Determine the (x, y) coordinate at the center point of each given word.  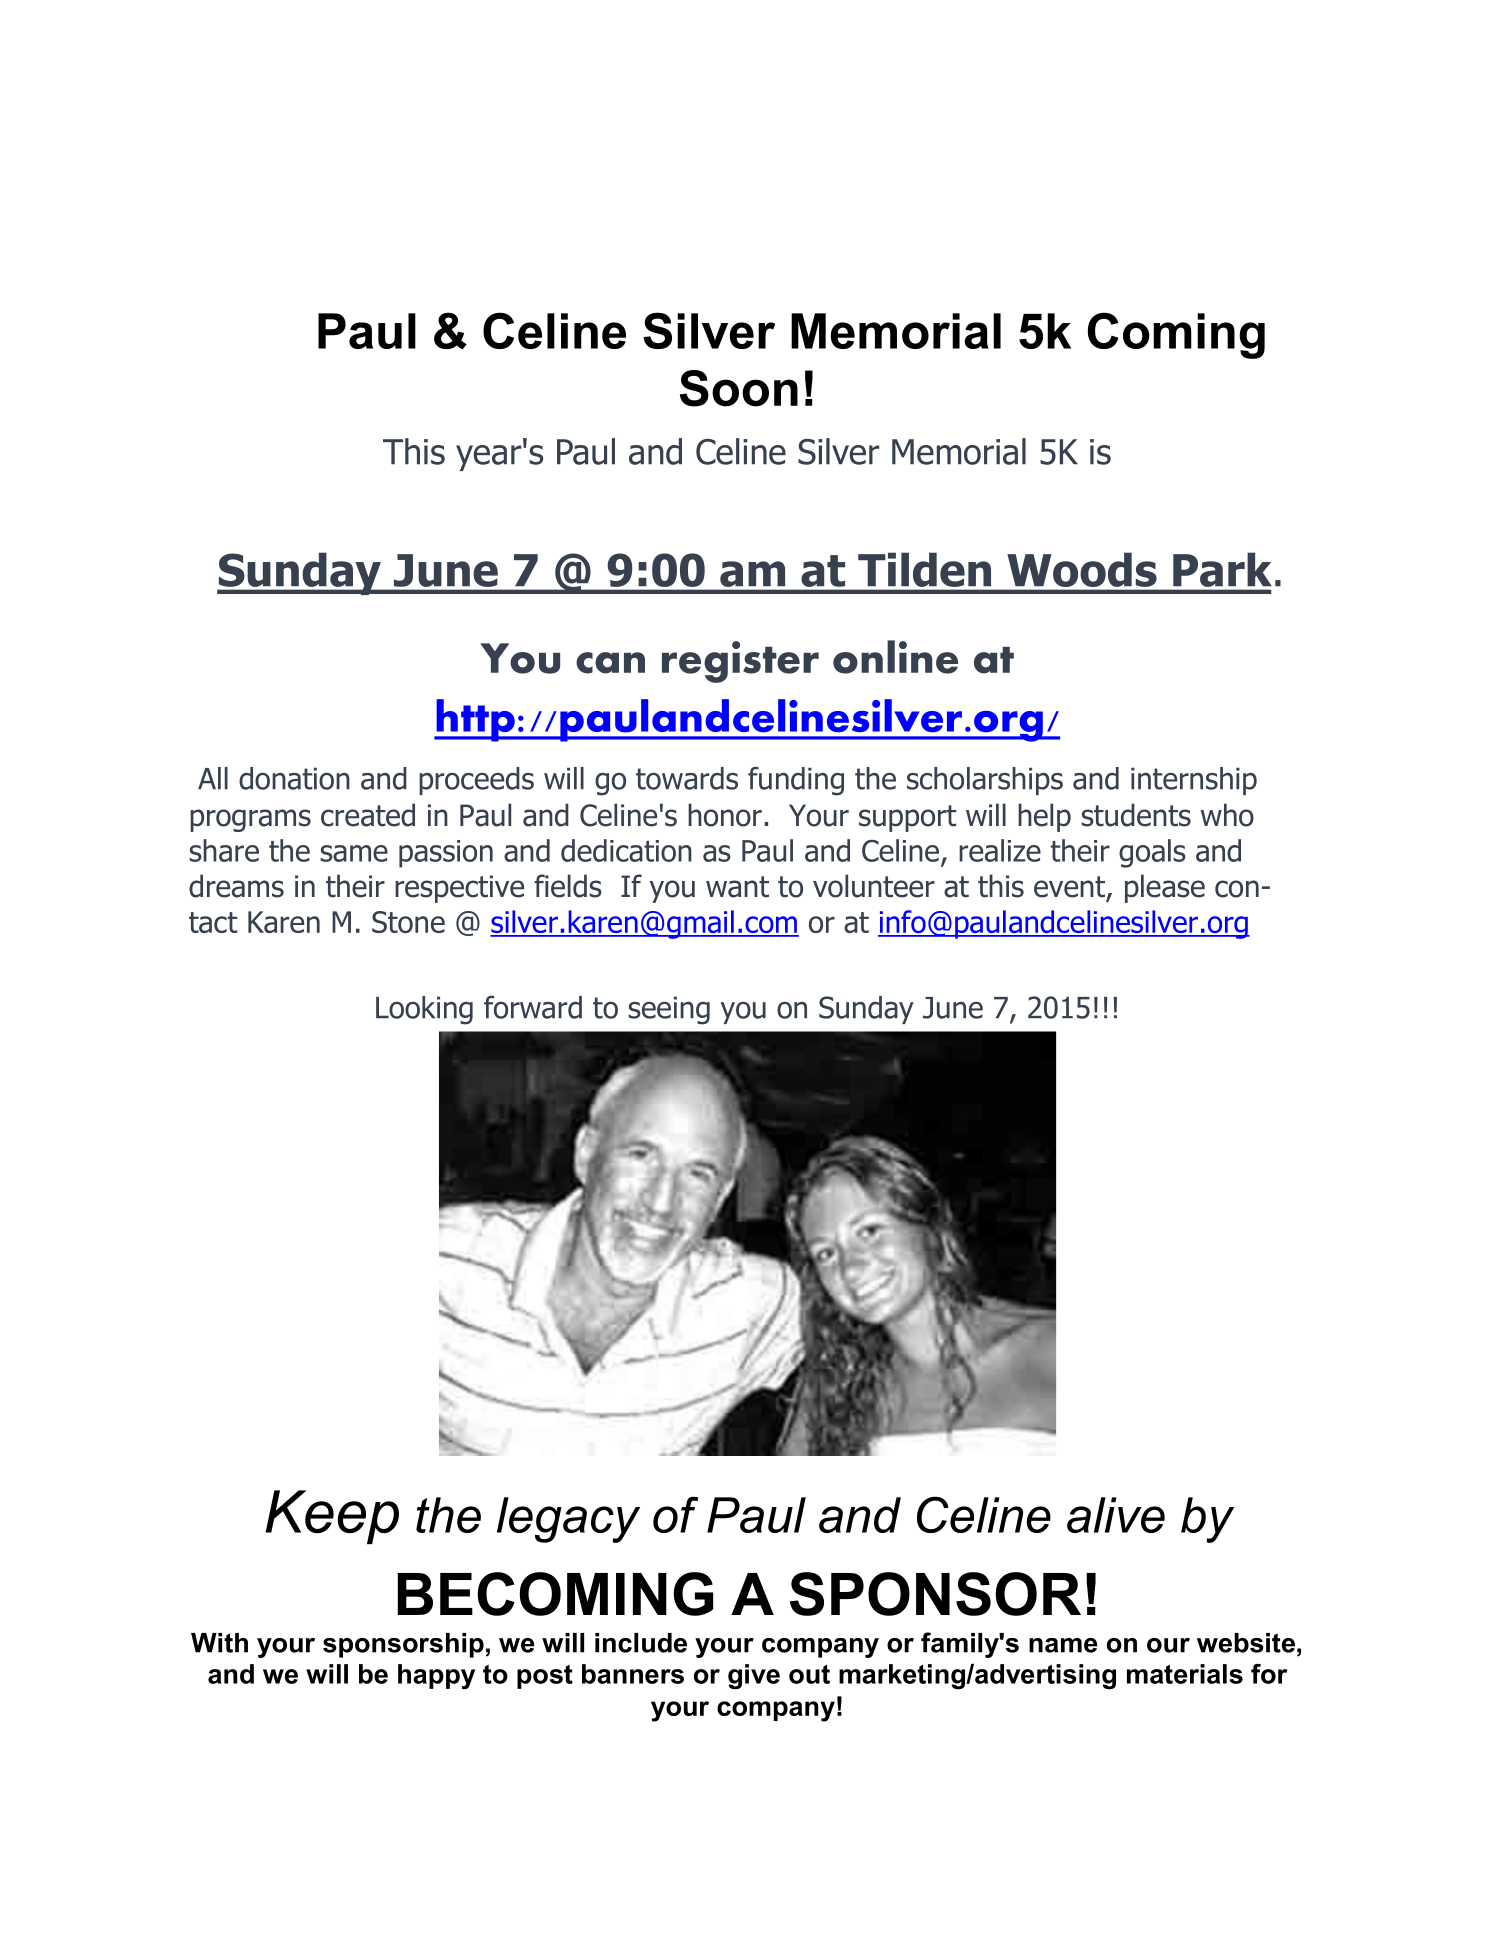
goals (1152, 853)
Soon (739, 388)
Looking (424, 1010)
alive (1116, 1515)
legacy (568, 1520)
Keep (332, 1517)
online (895, 657)
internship (1194, 781)
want (737, 887)
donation (294, 778)
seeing (669, 1010)
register (740, 662)
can (610, 663)
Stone (408, 922)
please (1165, 888)
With (219, 1643)
